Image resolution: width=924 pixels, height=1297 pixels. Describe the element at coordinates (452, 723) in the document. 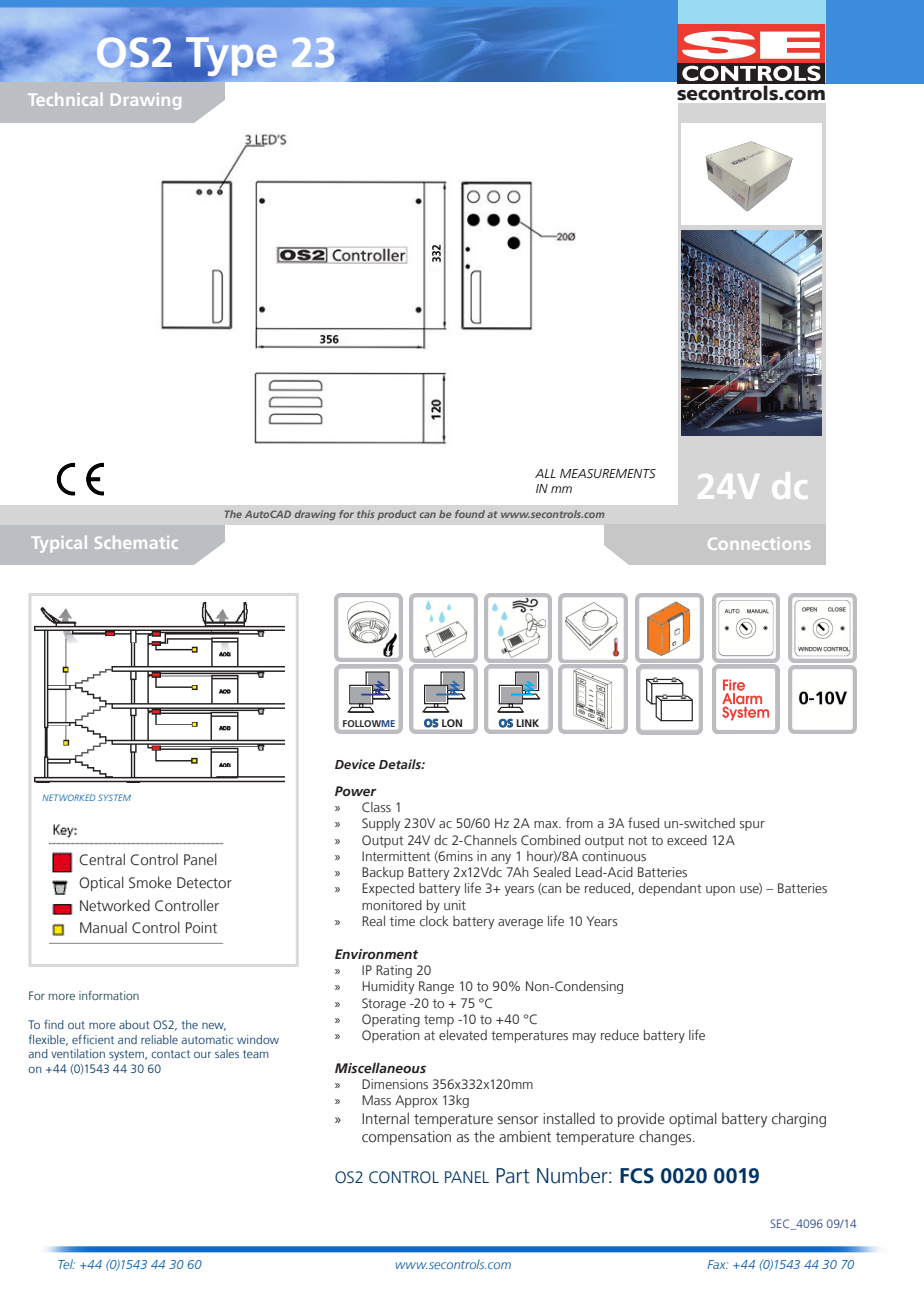

I see `LON` at that location.
